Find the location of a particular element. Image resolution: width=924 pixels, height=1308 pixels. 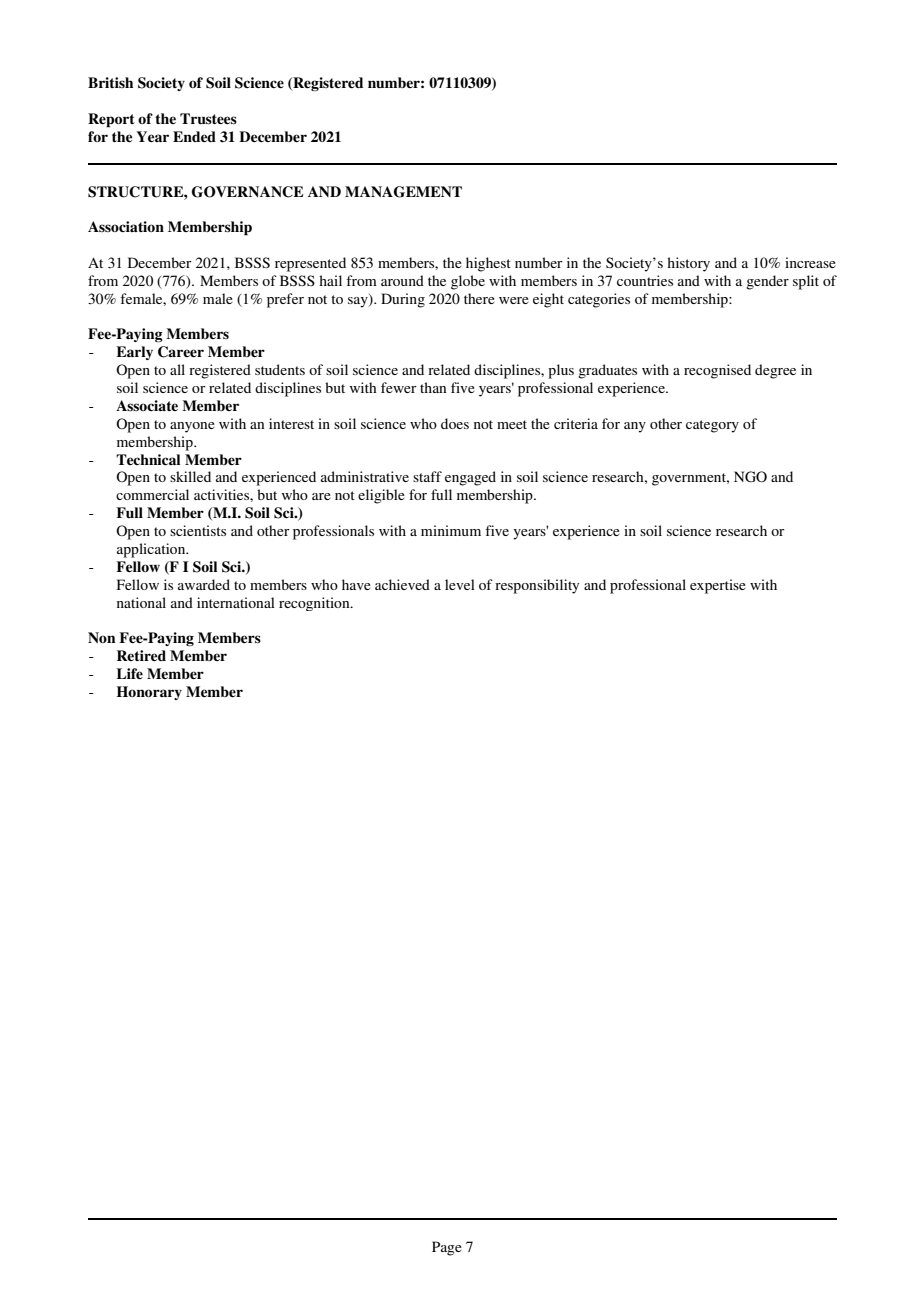

history is located at coordinates (688, 264).
